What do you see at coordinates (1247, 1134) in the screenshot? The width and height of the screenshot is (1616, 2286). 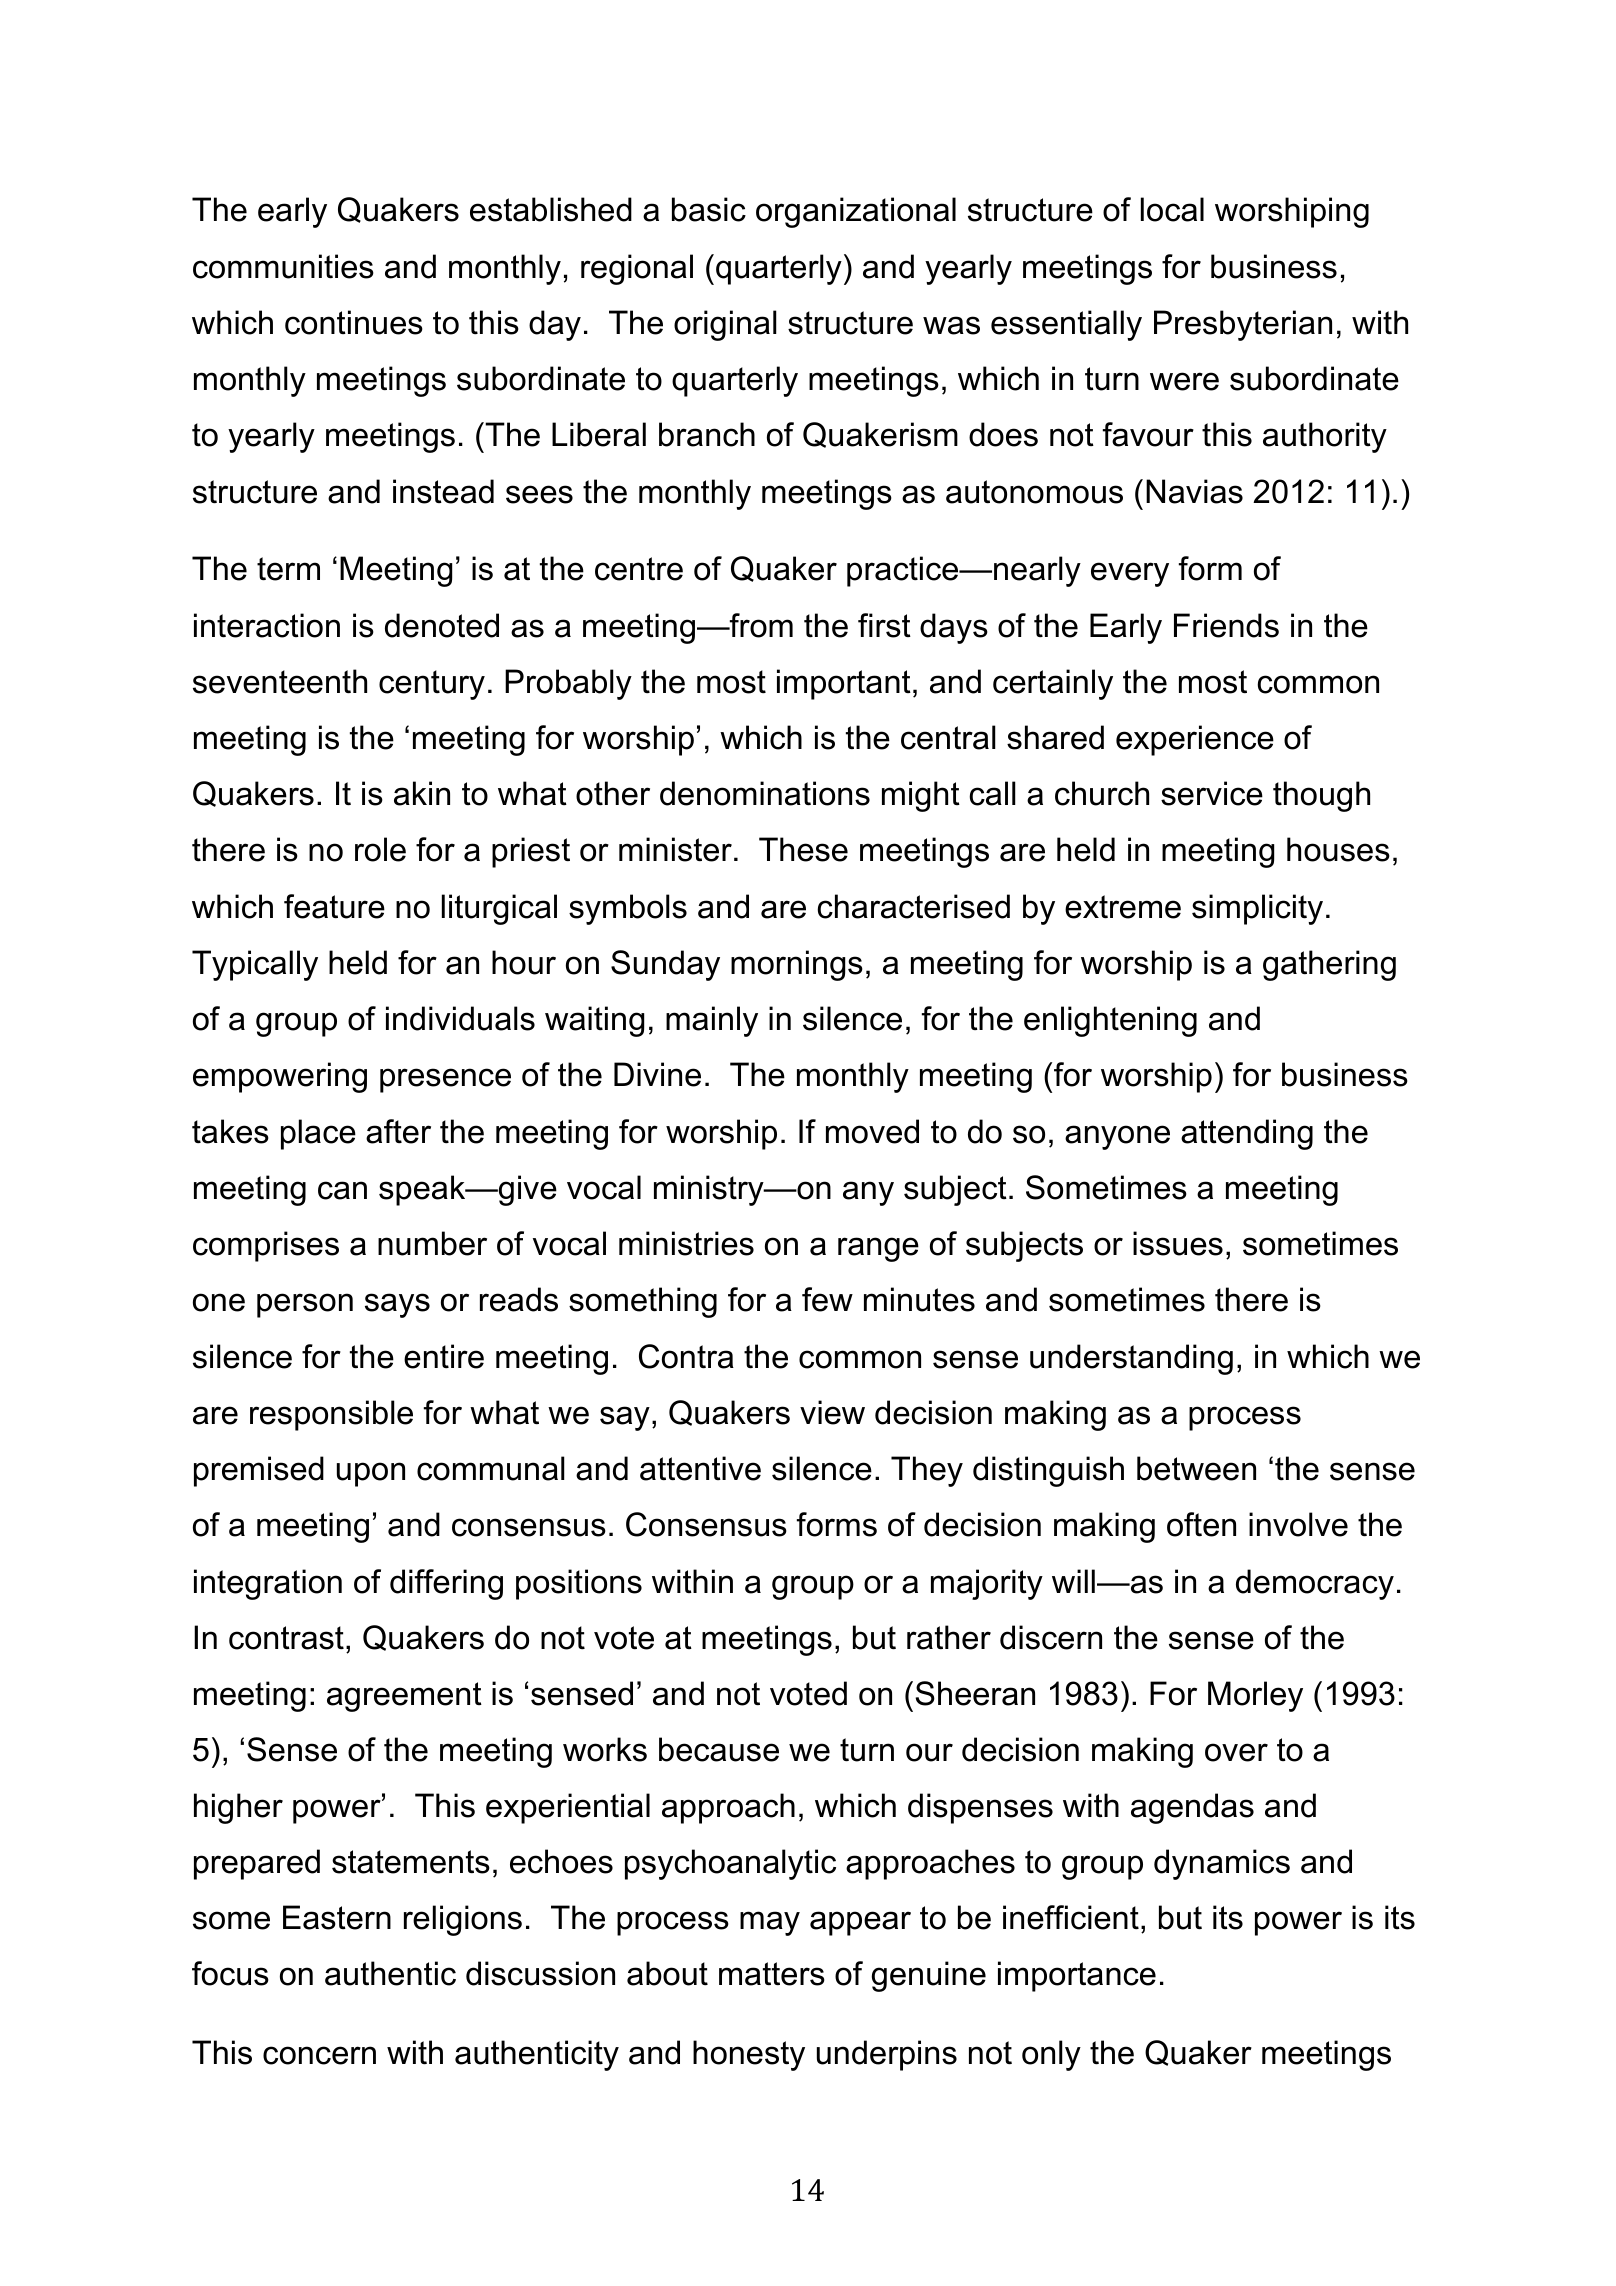 I see `attending` at bounding box center [1247, 1134].
